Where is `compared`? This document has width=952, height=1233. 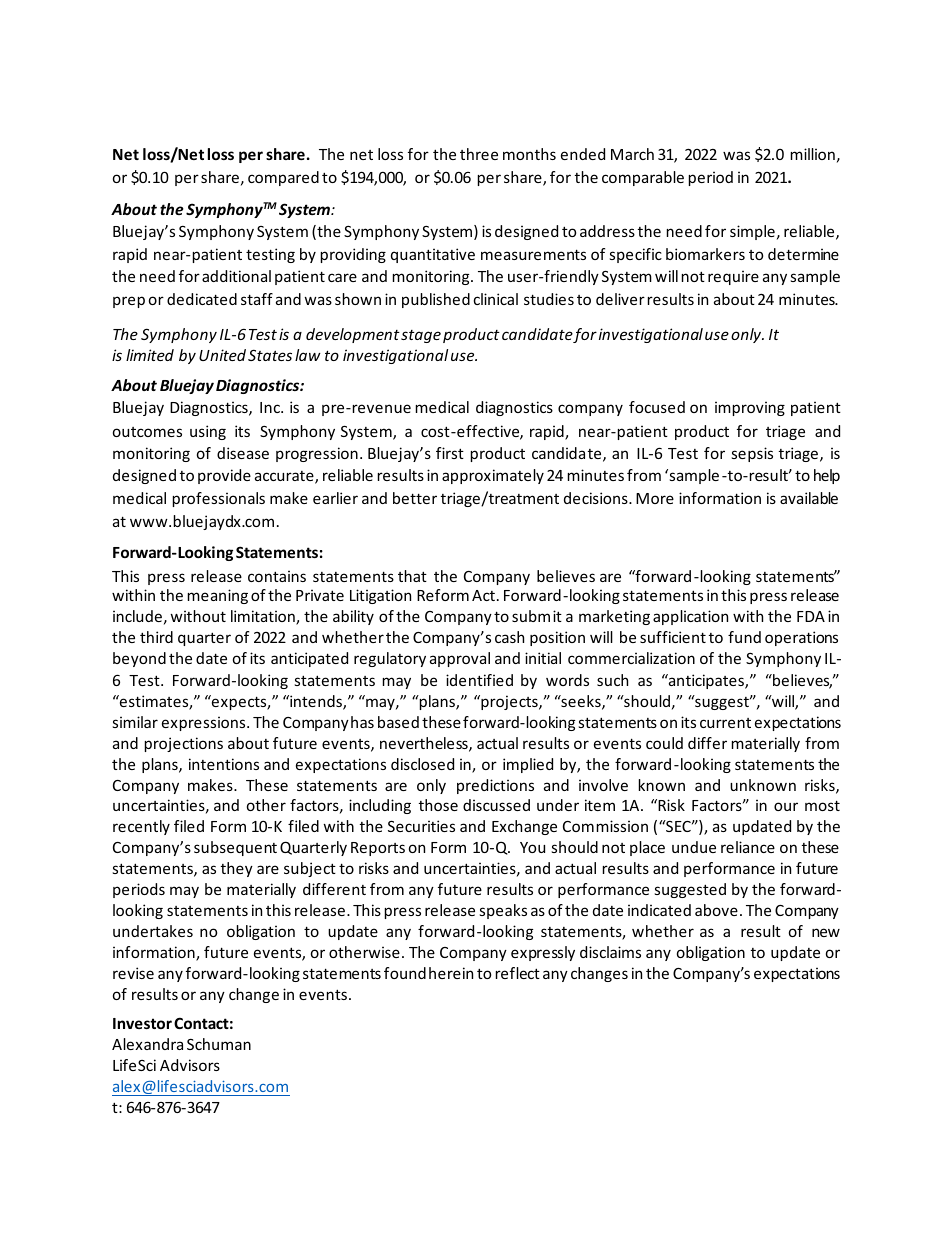 compared is located at coordinates (283, 178).
